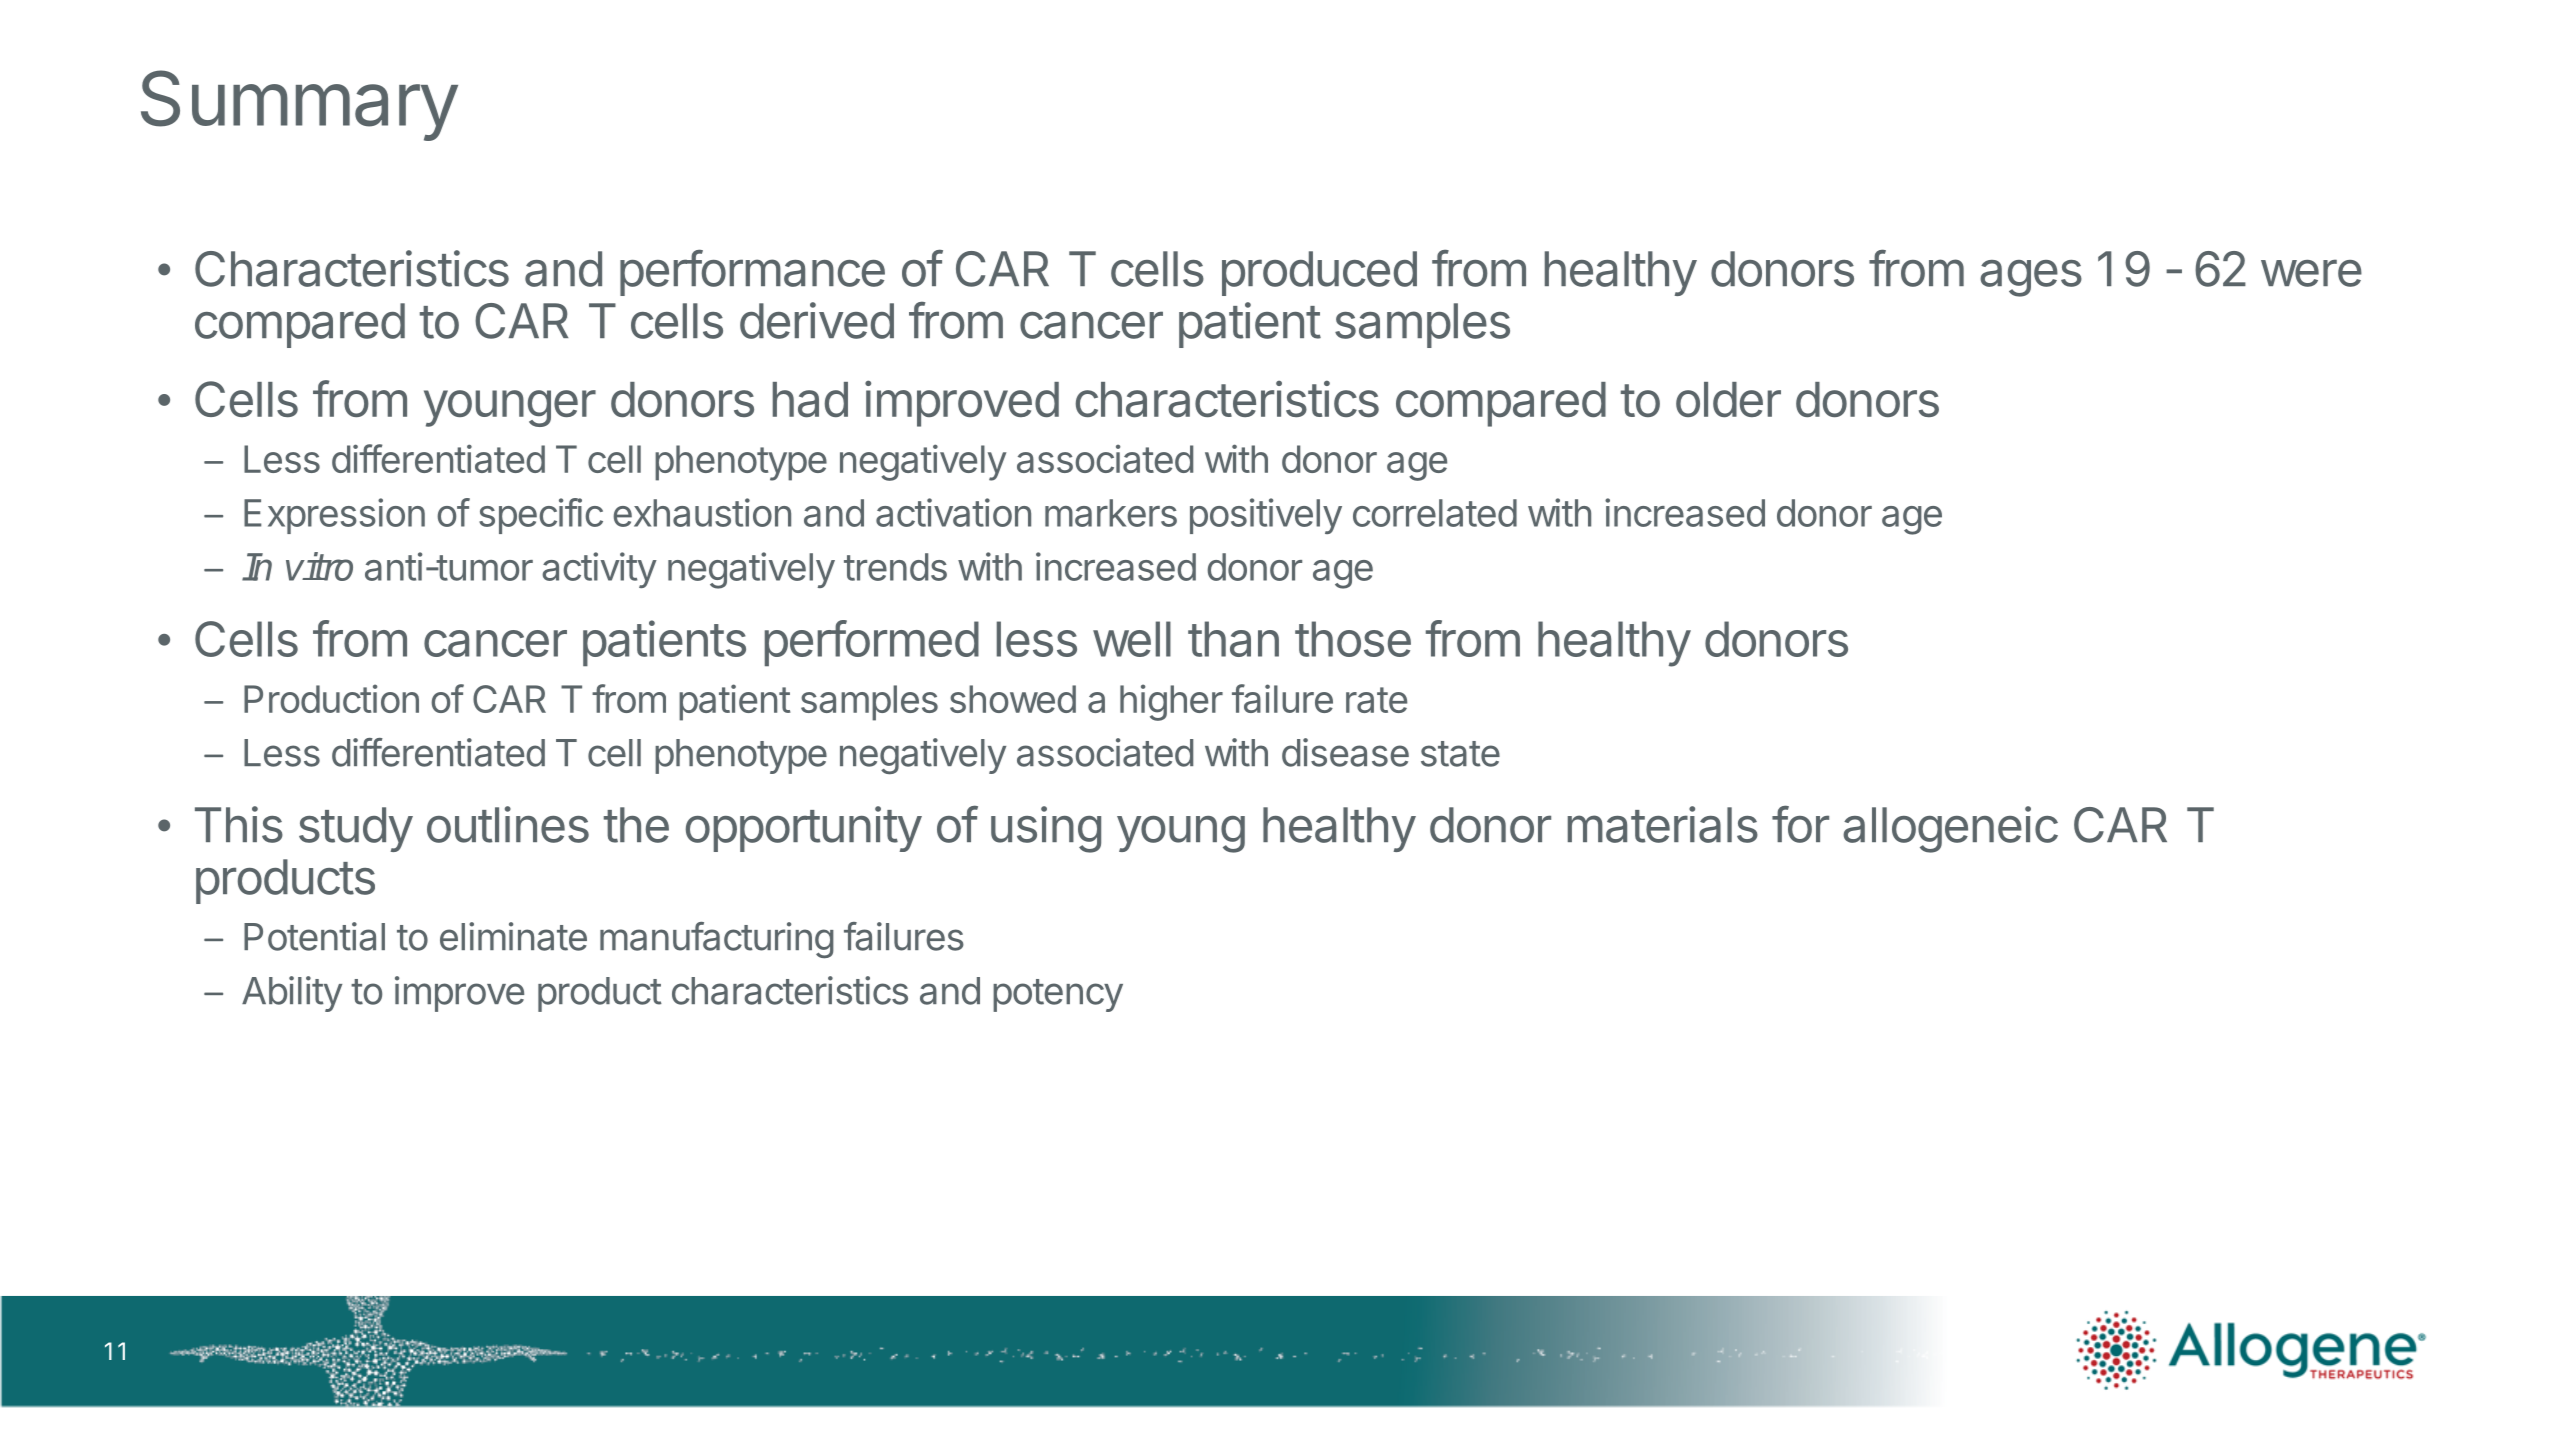  Describe the element at coordinates (299, 105) in the page. I see `Summary` at that location.
